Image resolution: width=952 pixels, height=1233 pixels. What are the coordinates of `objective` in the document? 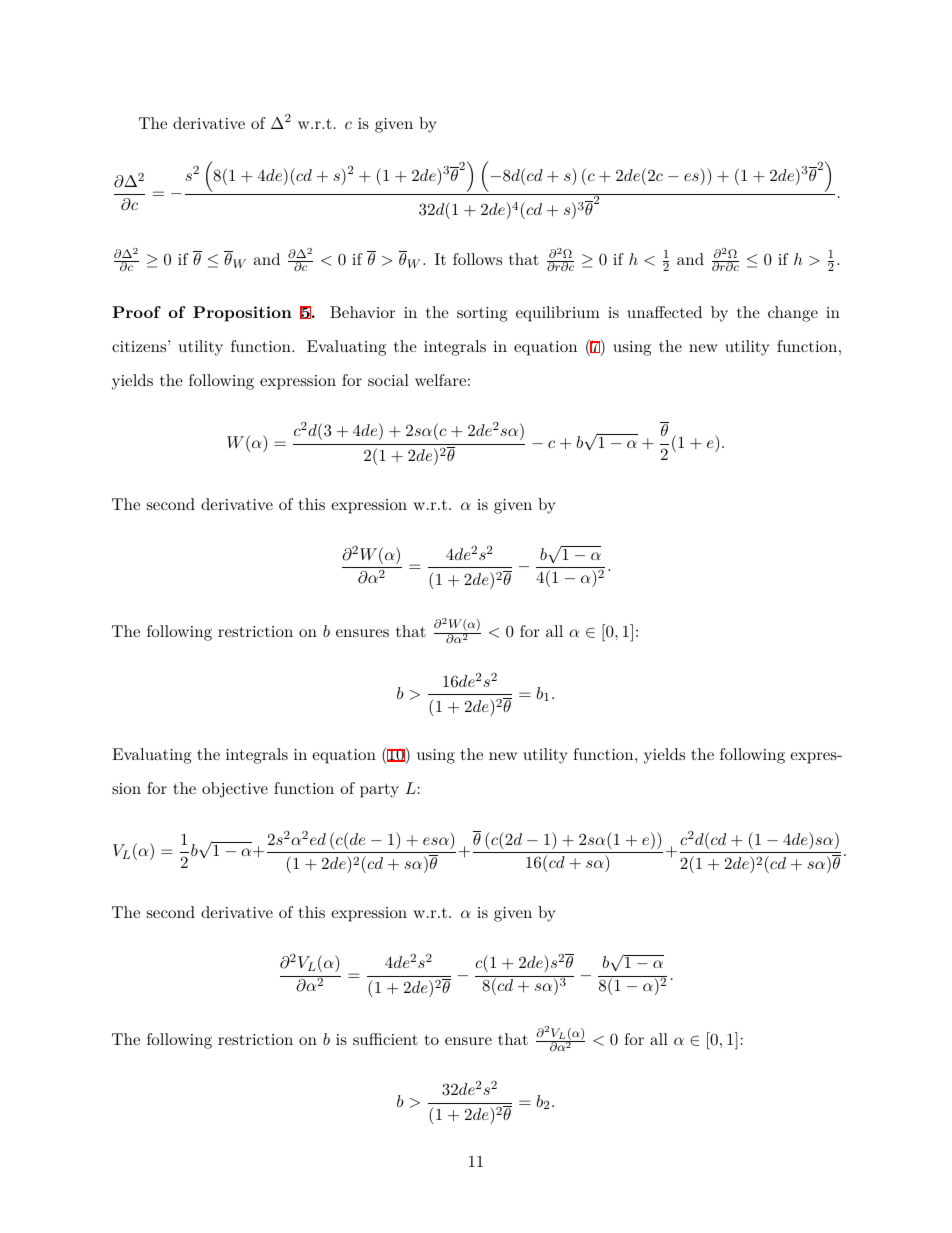 It's located at (235, 790).
